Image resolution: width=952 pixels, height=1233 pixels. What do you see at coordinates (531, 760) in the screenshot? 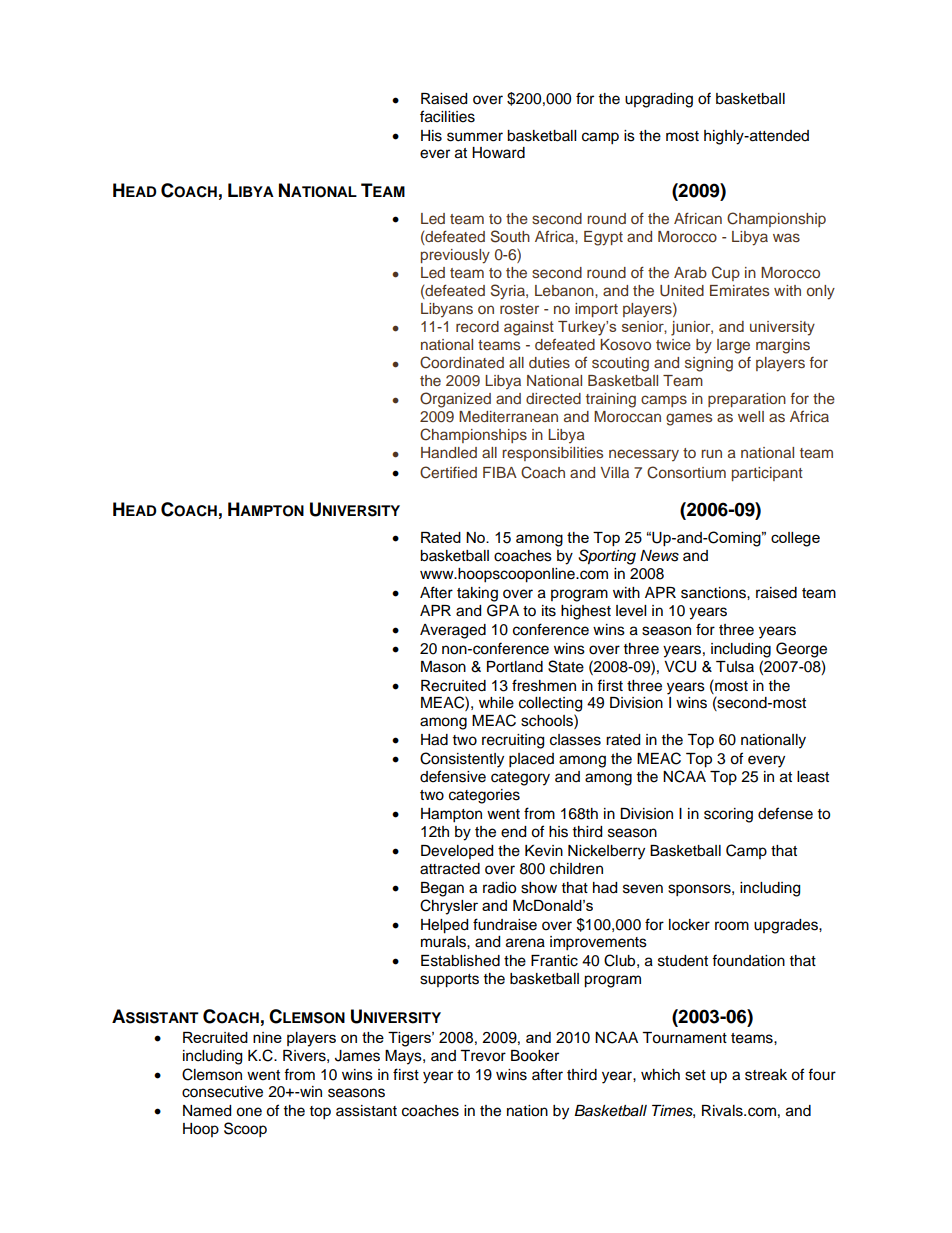
I see `placed` at bounding box center [531, 760].
